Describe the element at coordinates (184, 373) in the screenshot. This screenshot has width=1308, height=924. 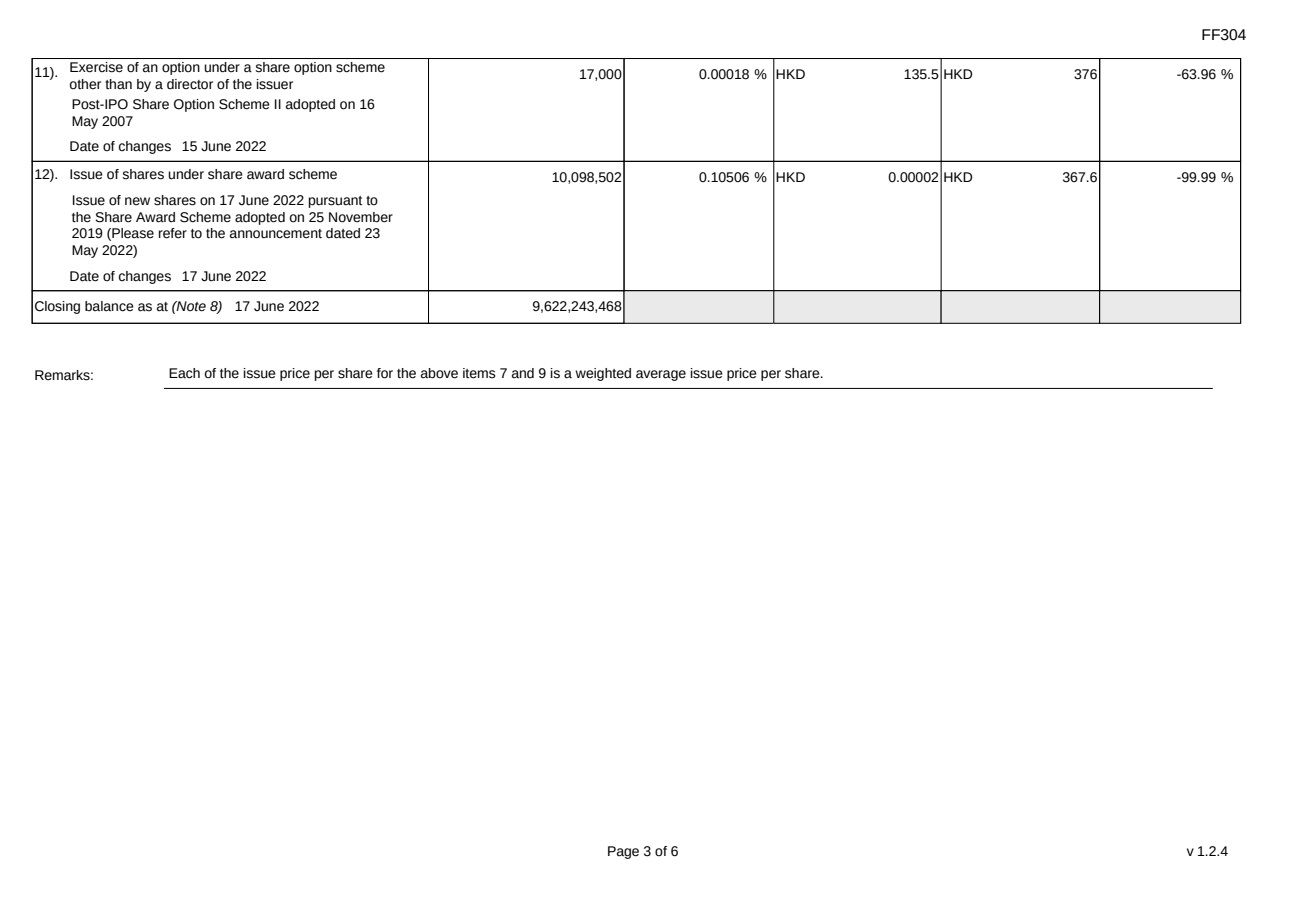
I see `Each` at that location.
